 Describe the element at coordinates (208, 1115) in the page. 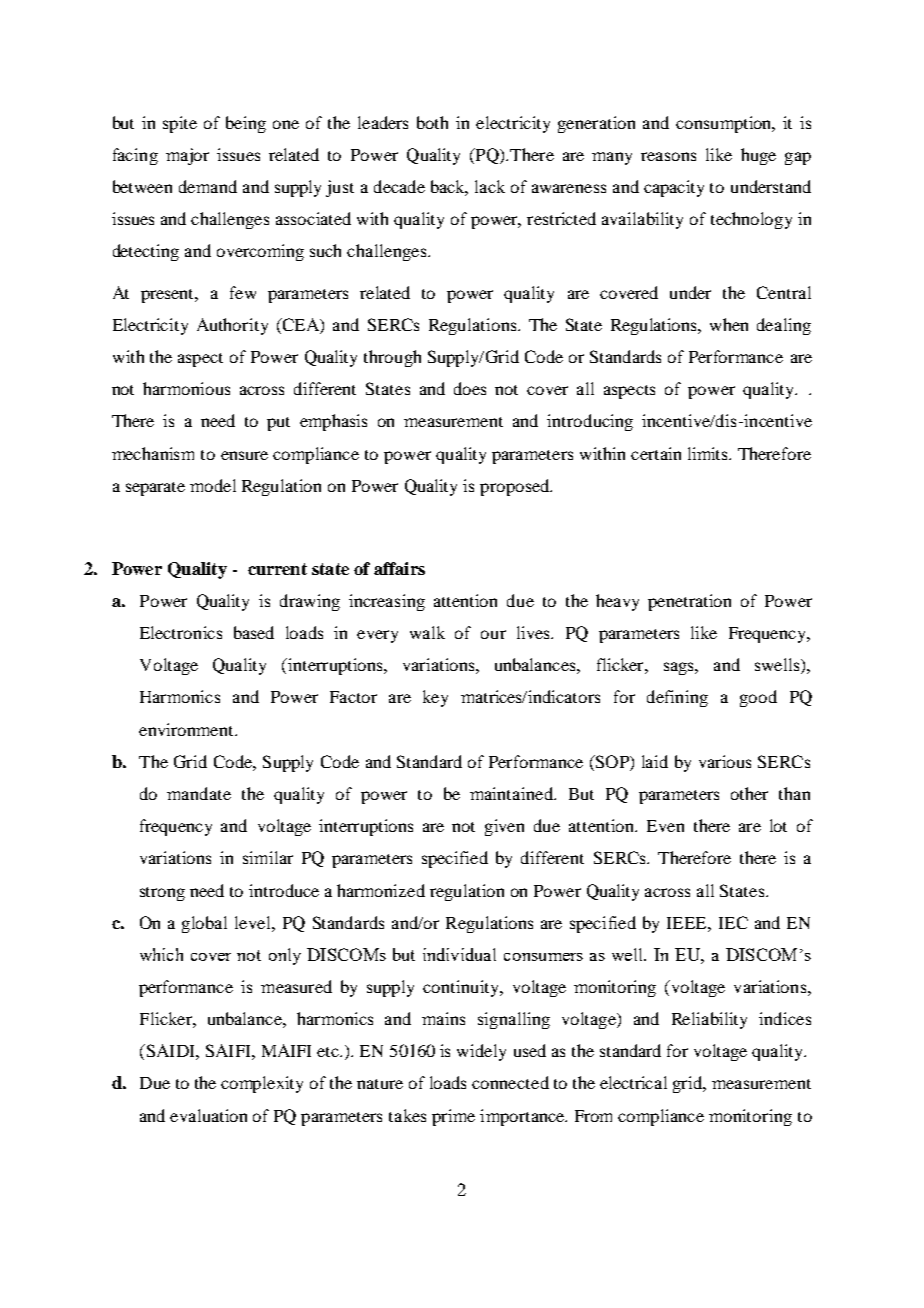

I see `evaluation` at that location.
